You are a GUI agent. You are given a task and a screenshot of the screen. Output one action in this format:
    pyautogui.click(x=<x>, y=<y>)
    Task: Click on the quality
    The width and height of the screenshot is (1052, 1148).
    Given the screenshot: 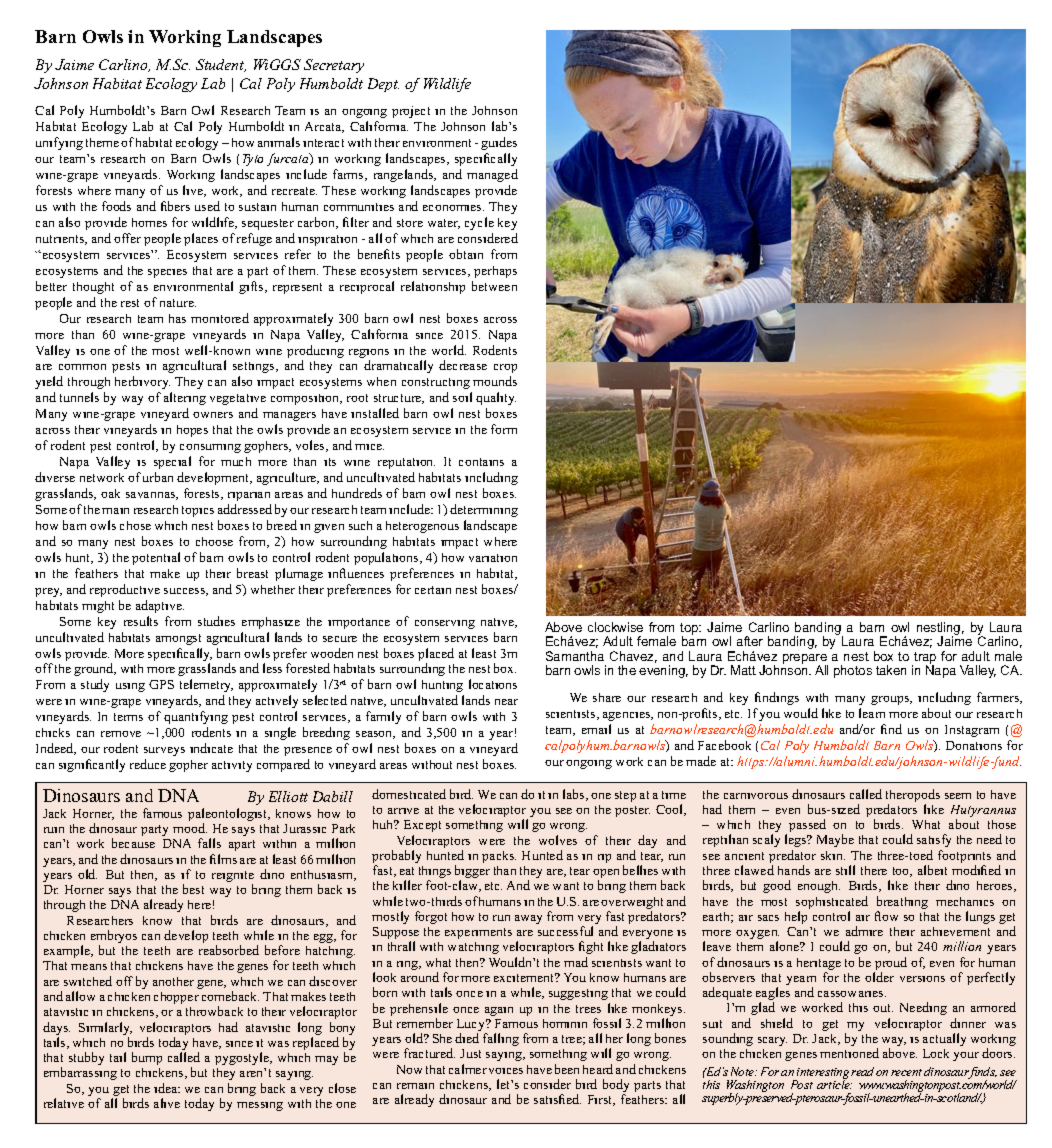 What is the action you would take?
    pyautogui.click(x=496, y=398)
